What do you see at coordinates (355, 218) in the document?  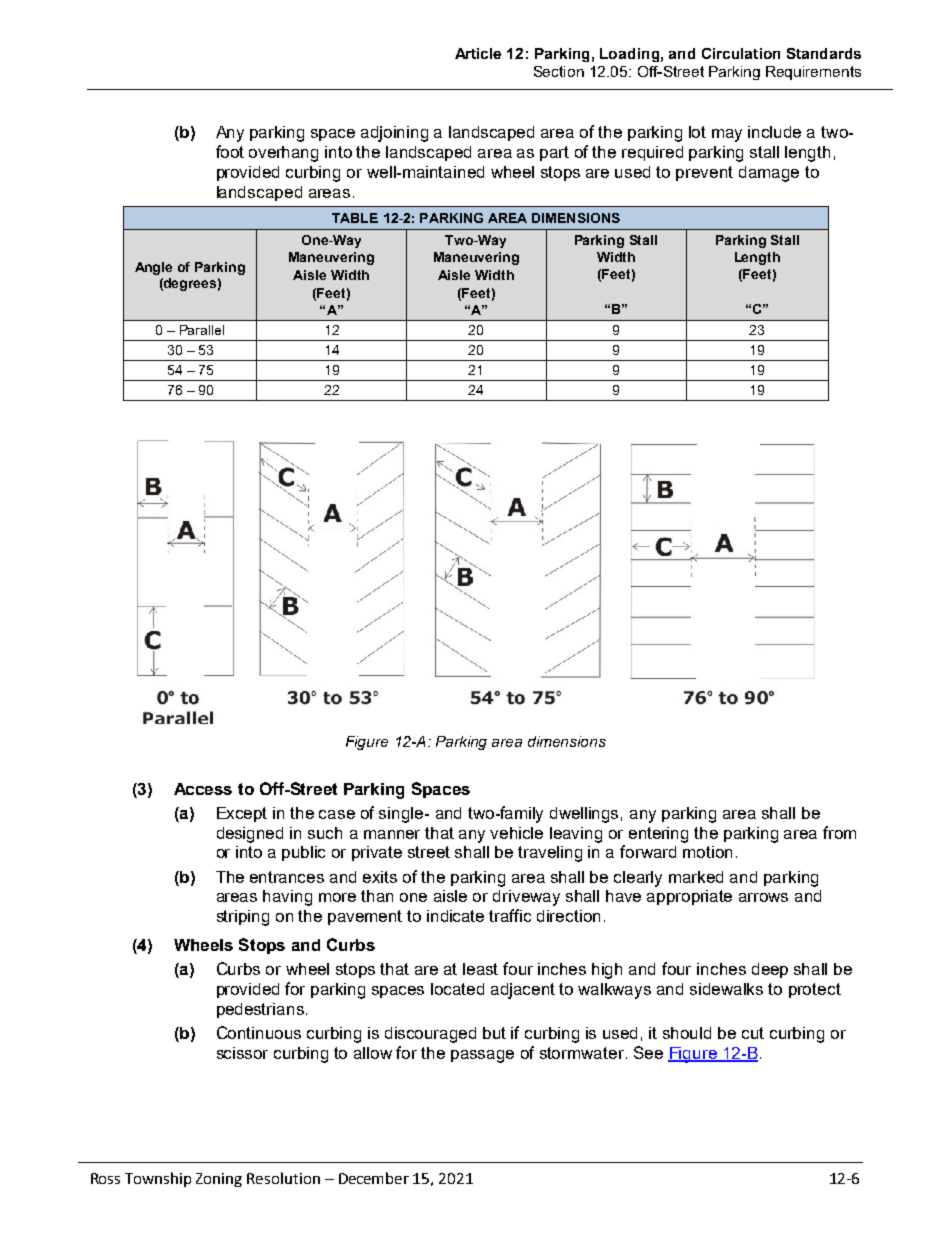 I see `TABLE` at bounding box center [355, 218].
